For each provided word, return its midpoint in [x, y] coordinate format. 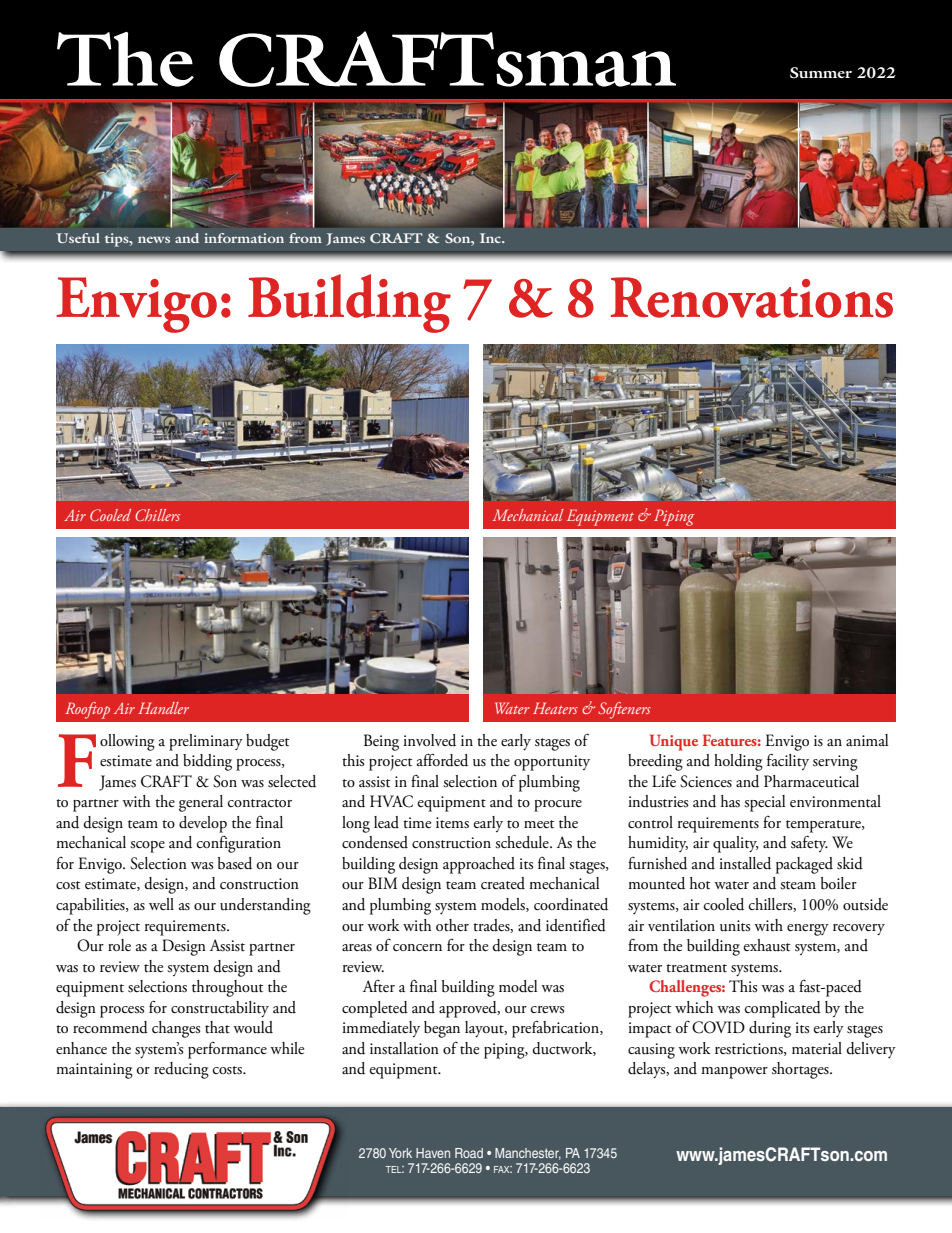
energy [808, 930]
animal [867, 740]
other [452, 925]
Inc [492, 238]
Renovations [752, 297]
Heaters [555, 708]
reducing [181, 1070]
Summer [821, 73]
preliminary [206, 742]
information [244, 238]
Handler [163, 708]
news [154, 239]
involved [429, 740]
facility [788, 761]
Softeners [624, 710]
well [161, 904]
